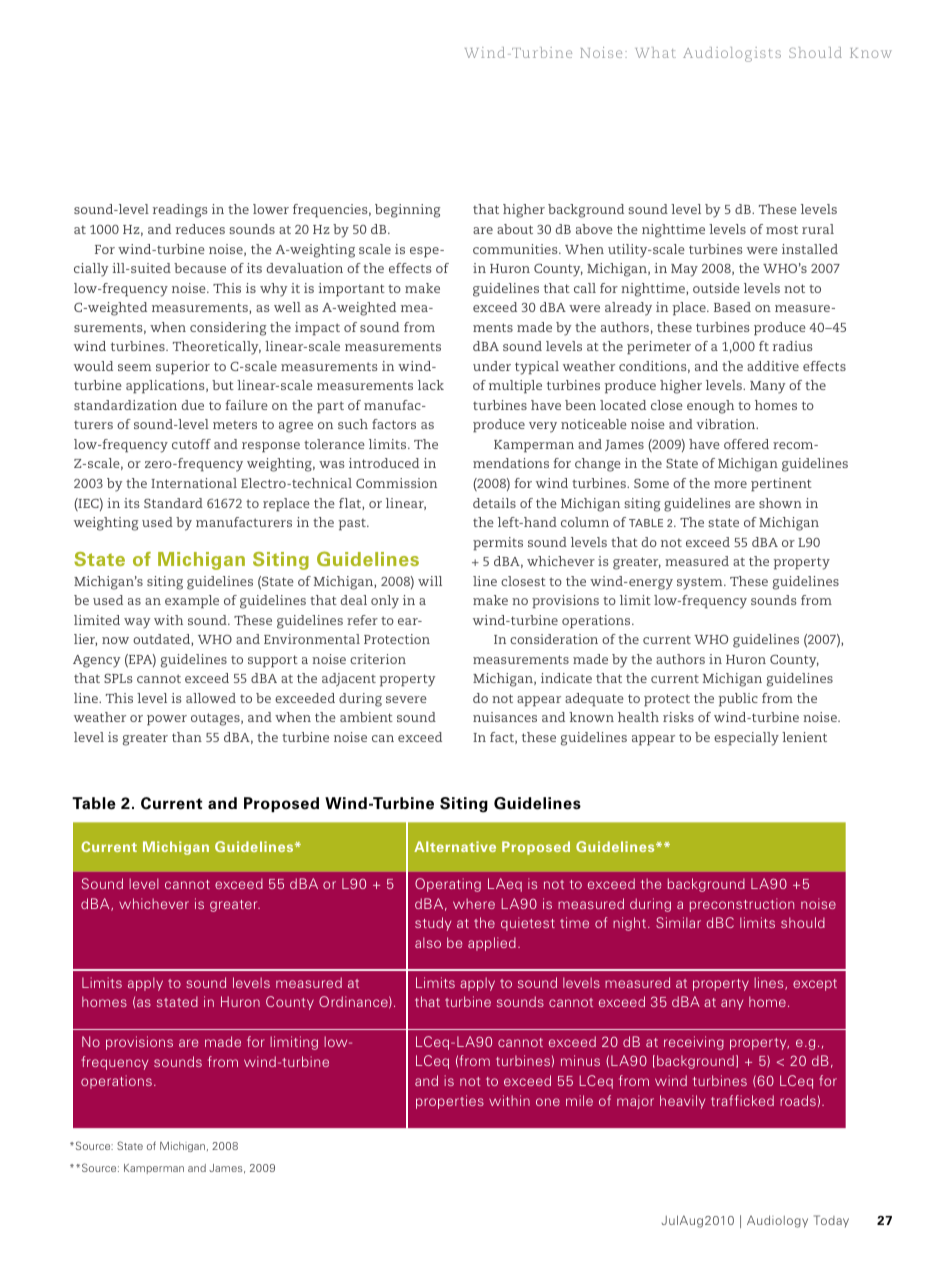 The width and height of the screenshot is (952, 1275). I want to click on What, so click(655, 52).
